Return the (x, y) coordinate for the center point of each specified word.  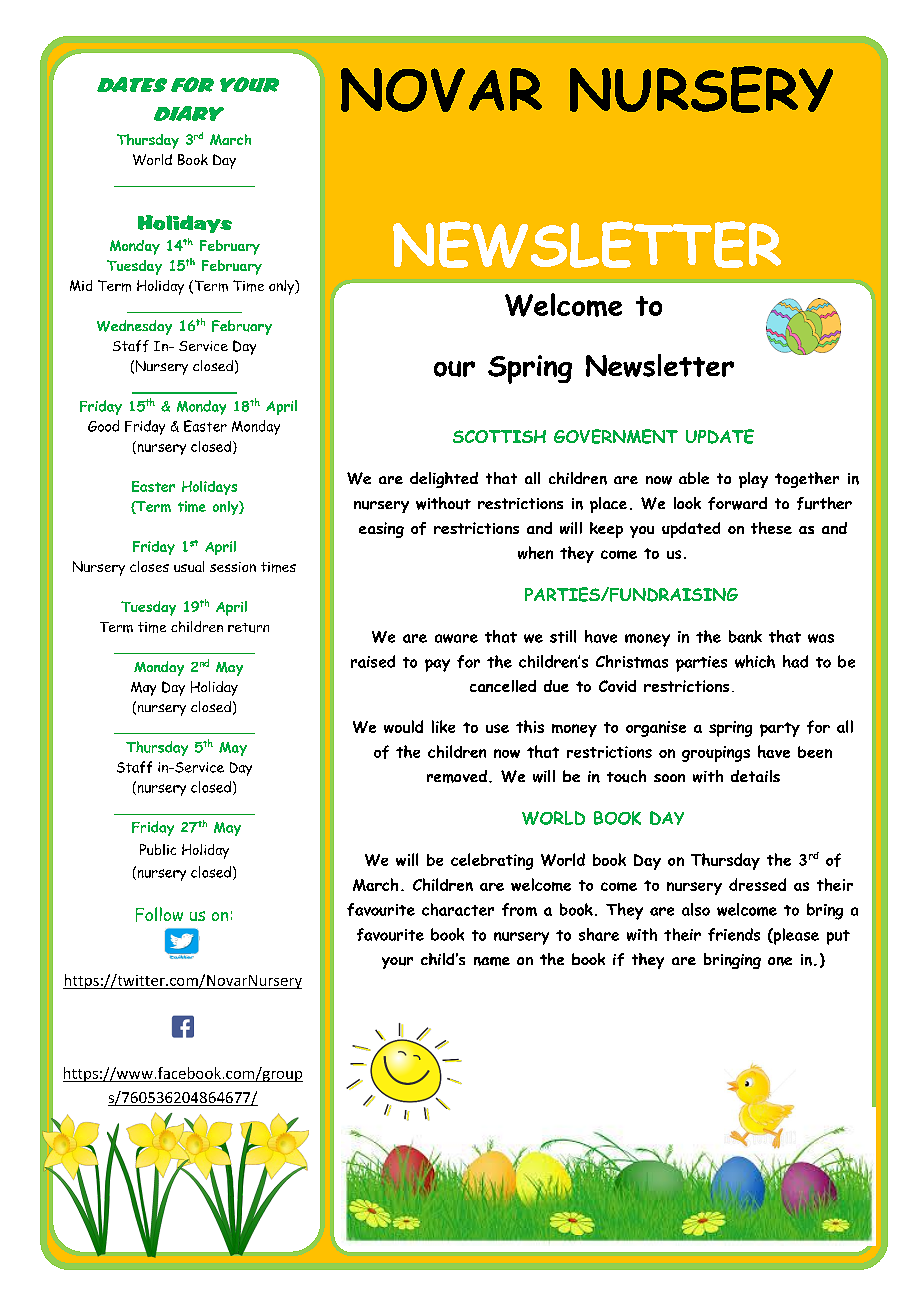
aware (456, 638)
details (755, 776)
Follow (159, 914)
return (248, 628)
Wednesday (134, 327)
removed (457, 776)
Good (103, 426)
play (753, 480)
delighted (444, 480)
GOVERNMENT (616, 436)
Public (158, 849)
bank (745, 636)
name (492, 961)
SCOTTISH (499, 436)
